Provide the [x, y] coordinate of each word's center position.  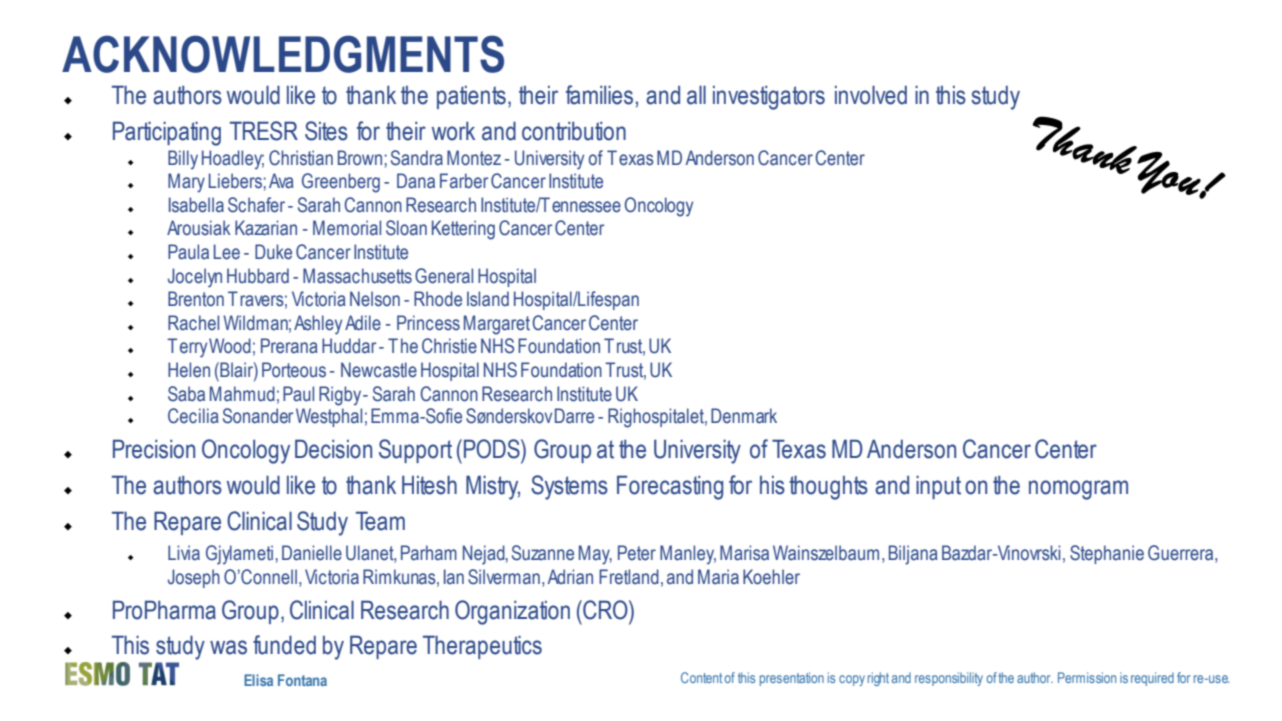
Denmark [744, 416]
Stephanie [1107, 554]
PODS [493, 449]
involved [871, 95]
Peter [637, 553]
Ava [281, 181]
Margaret [497, 325]
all [696, 95]
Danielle [312, 553]
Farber [464, 181]
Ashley [318, 325]
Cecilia [193, 416]
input [938, 487]
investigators [769, 97]
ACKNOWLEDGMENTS [283, 54]
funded [284, 645]
